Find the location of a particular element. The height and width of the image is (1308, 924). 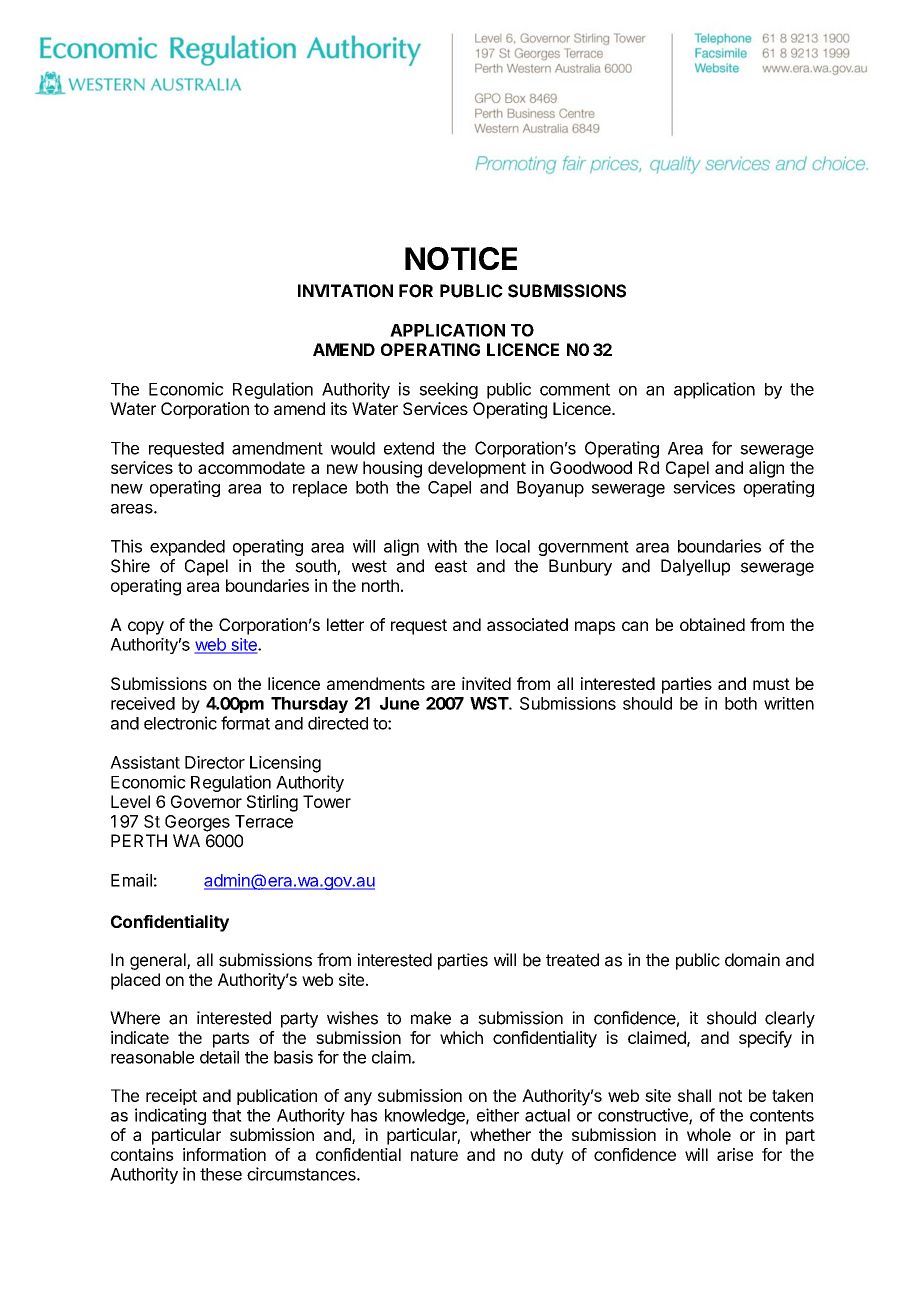

INVITATION is located at coordinates (345, 291).
